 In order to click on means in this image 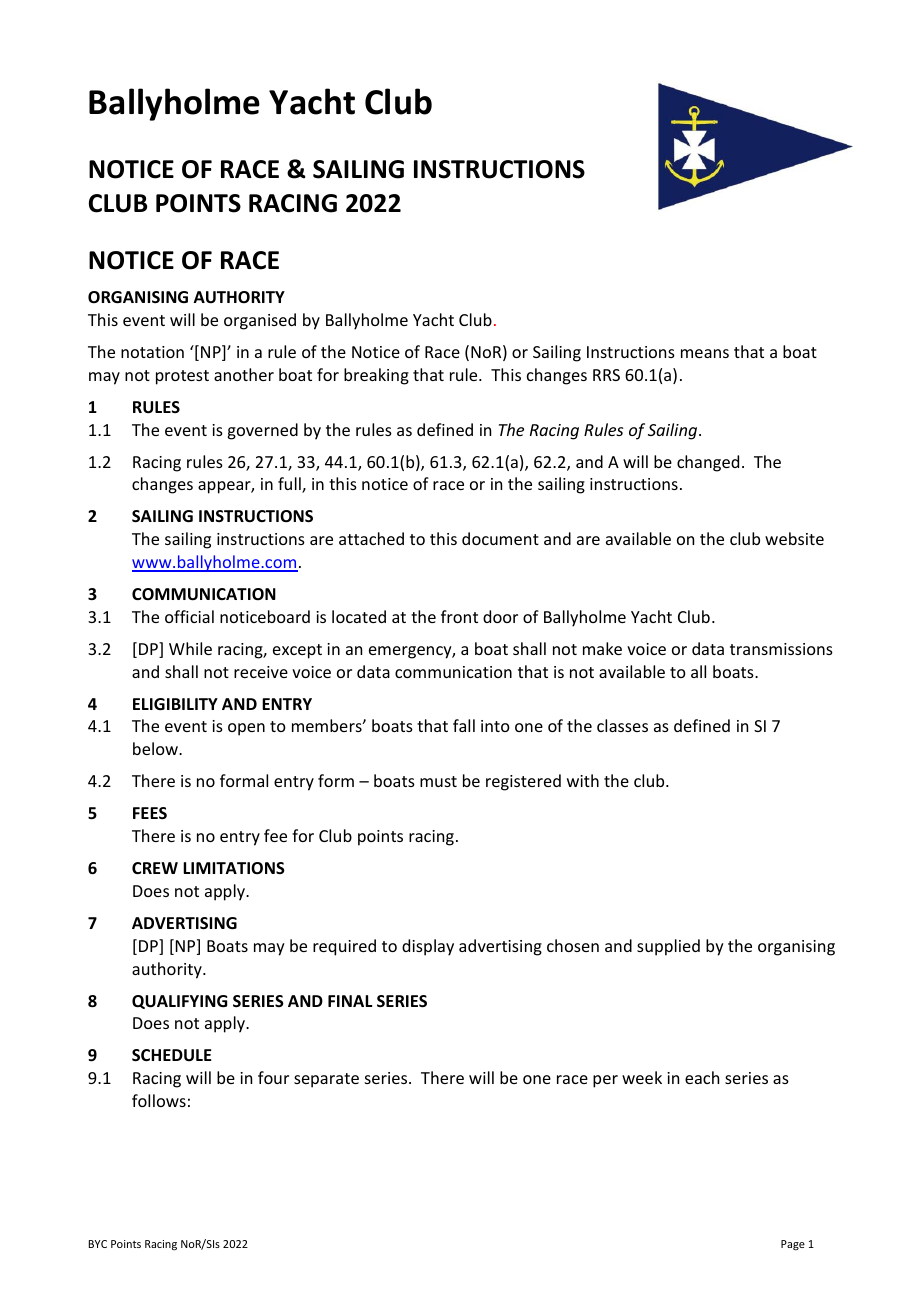, I will do `click(705, 353)`.
